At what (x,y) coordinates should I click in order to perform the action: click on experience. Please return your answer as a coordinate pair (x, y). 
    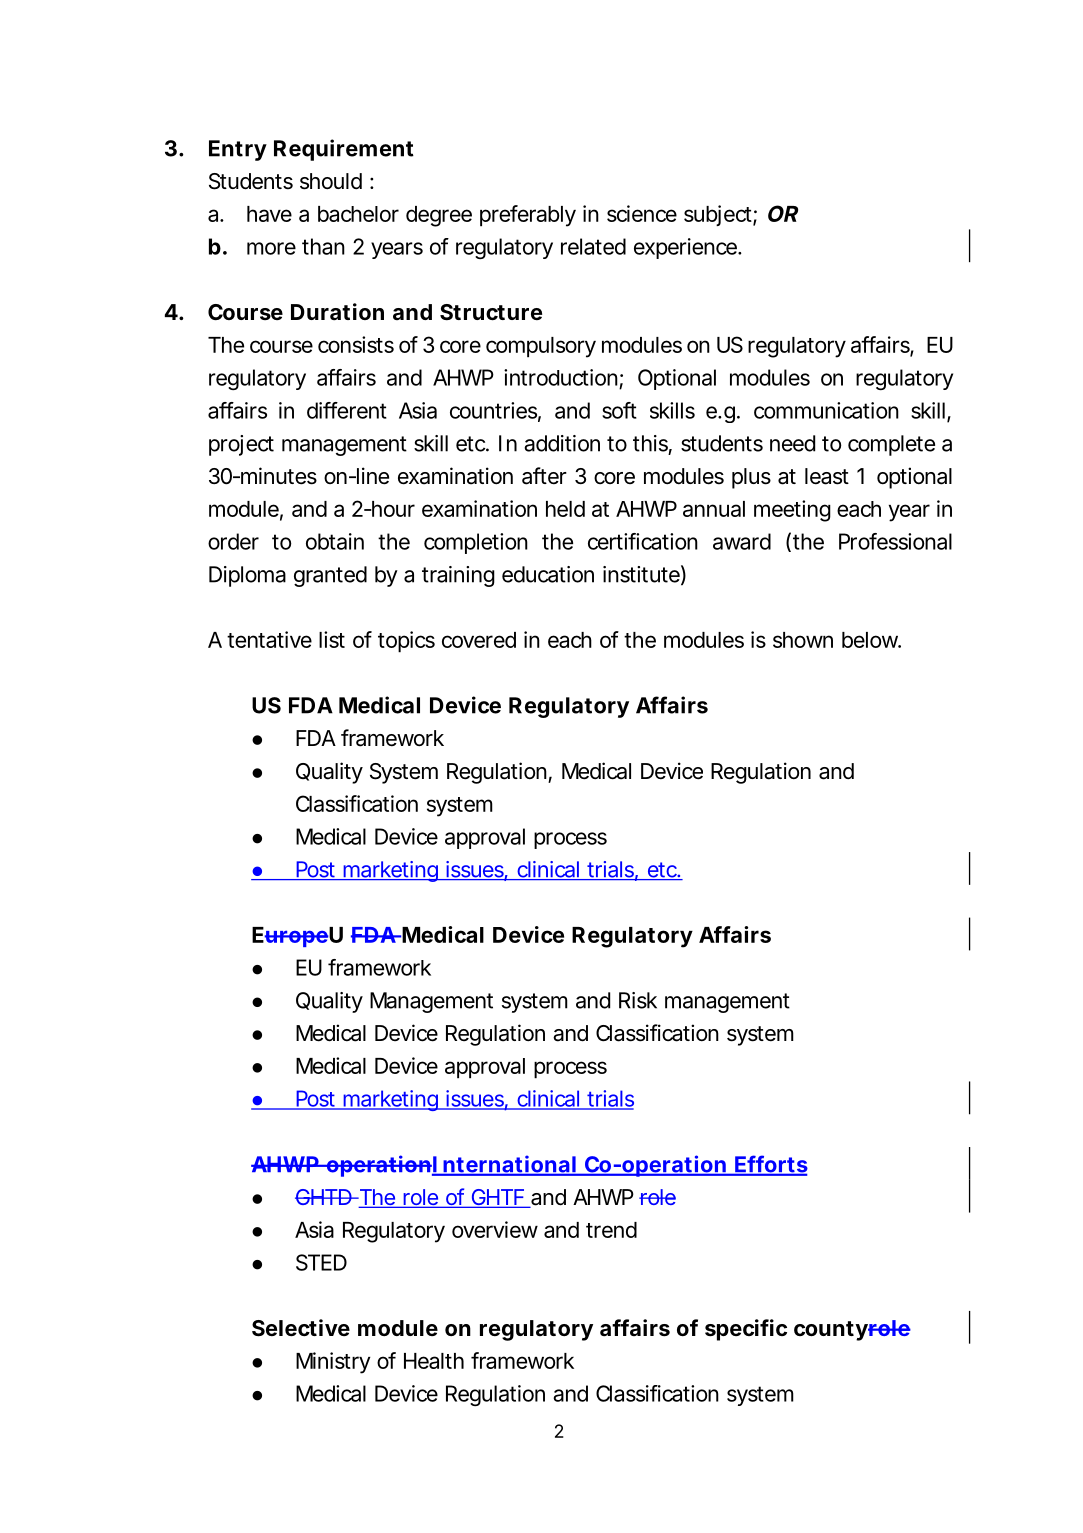
    Looking at the image, I should click on (687, 248).
